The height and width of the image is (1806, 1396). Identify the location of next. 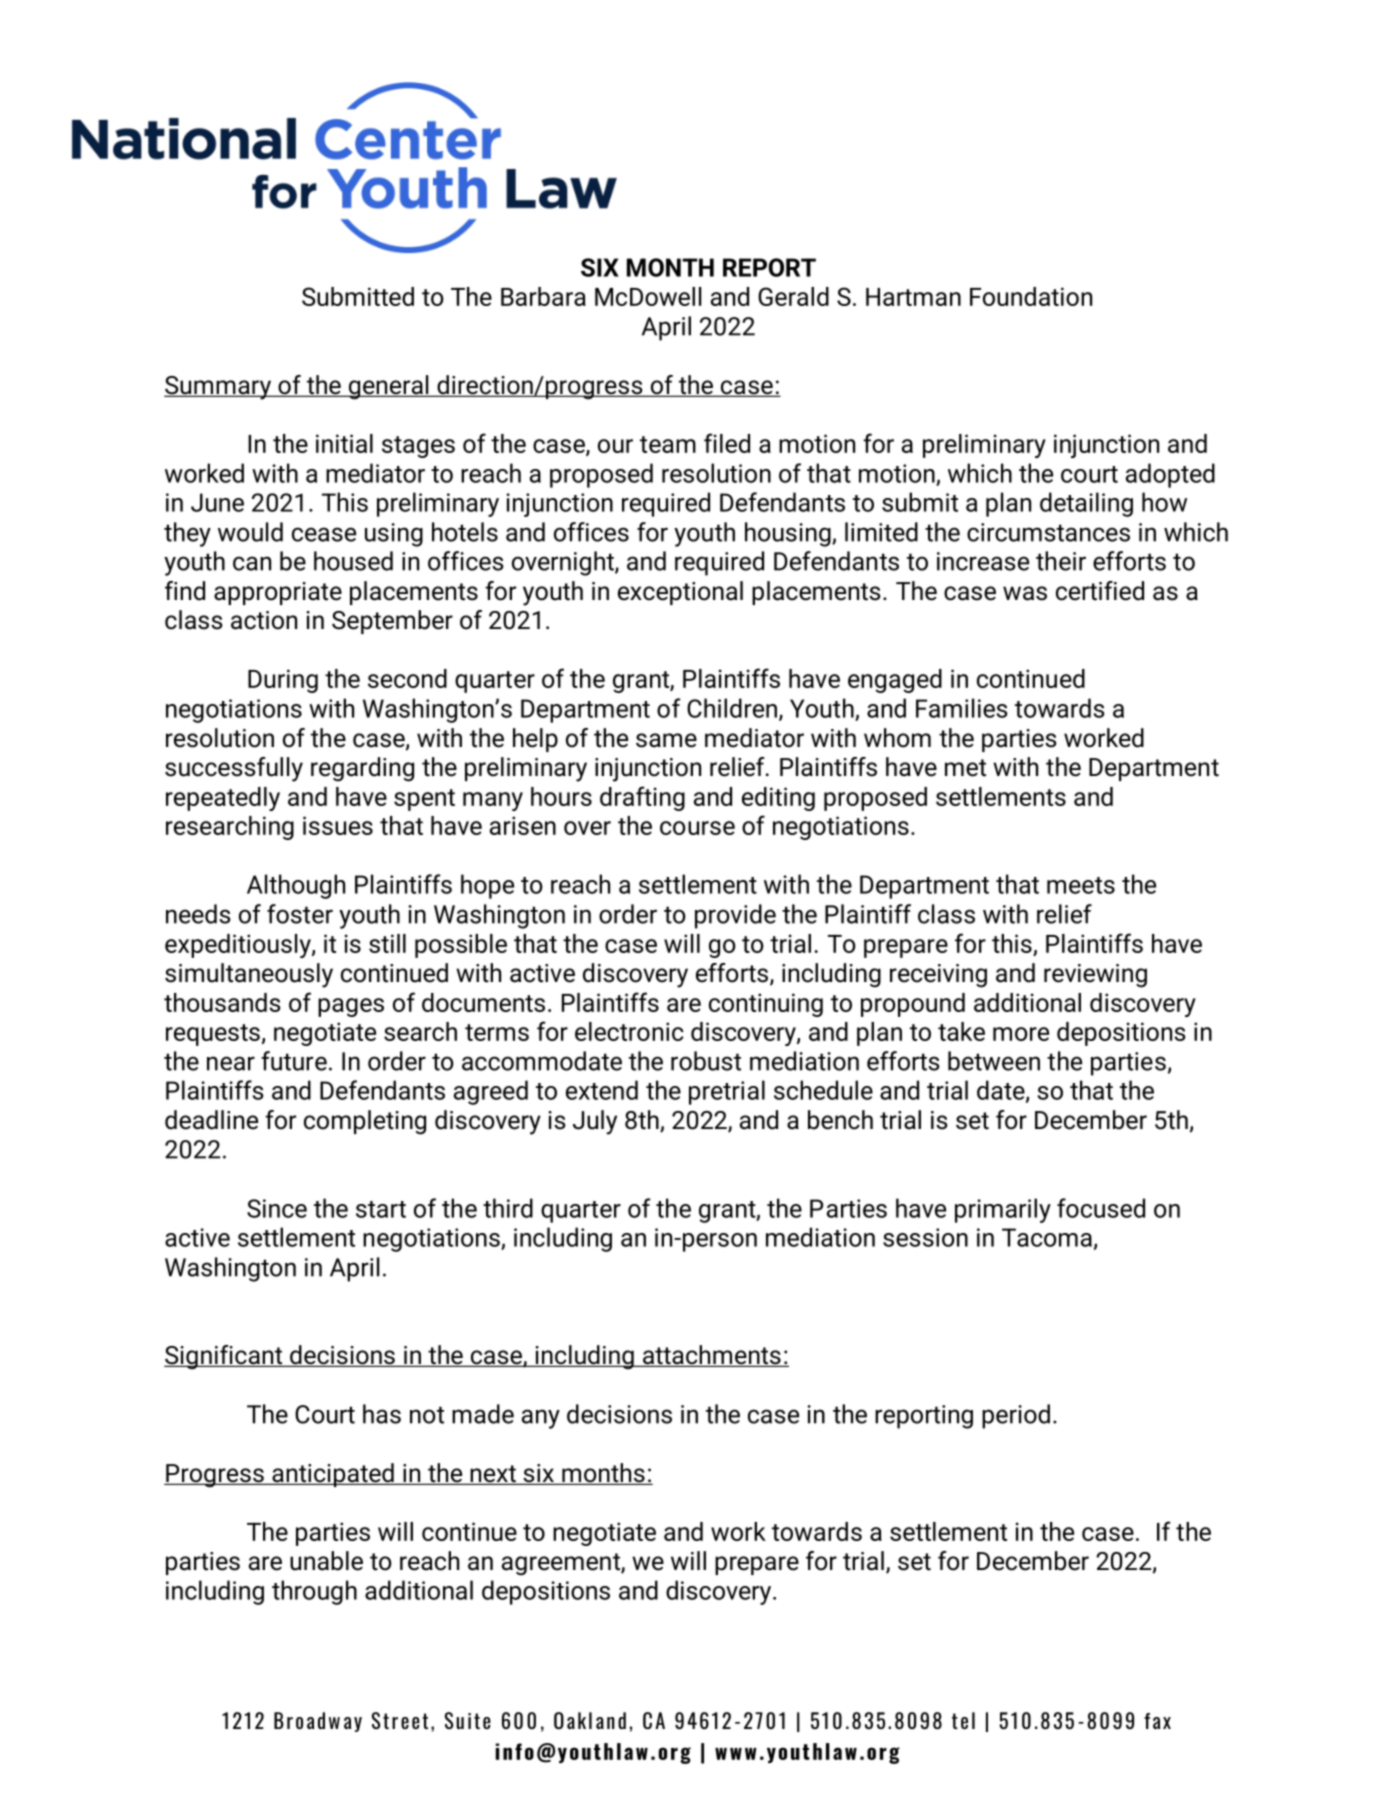
(493, 1475).
